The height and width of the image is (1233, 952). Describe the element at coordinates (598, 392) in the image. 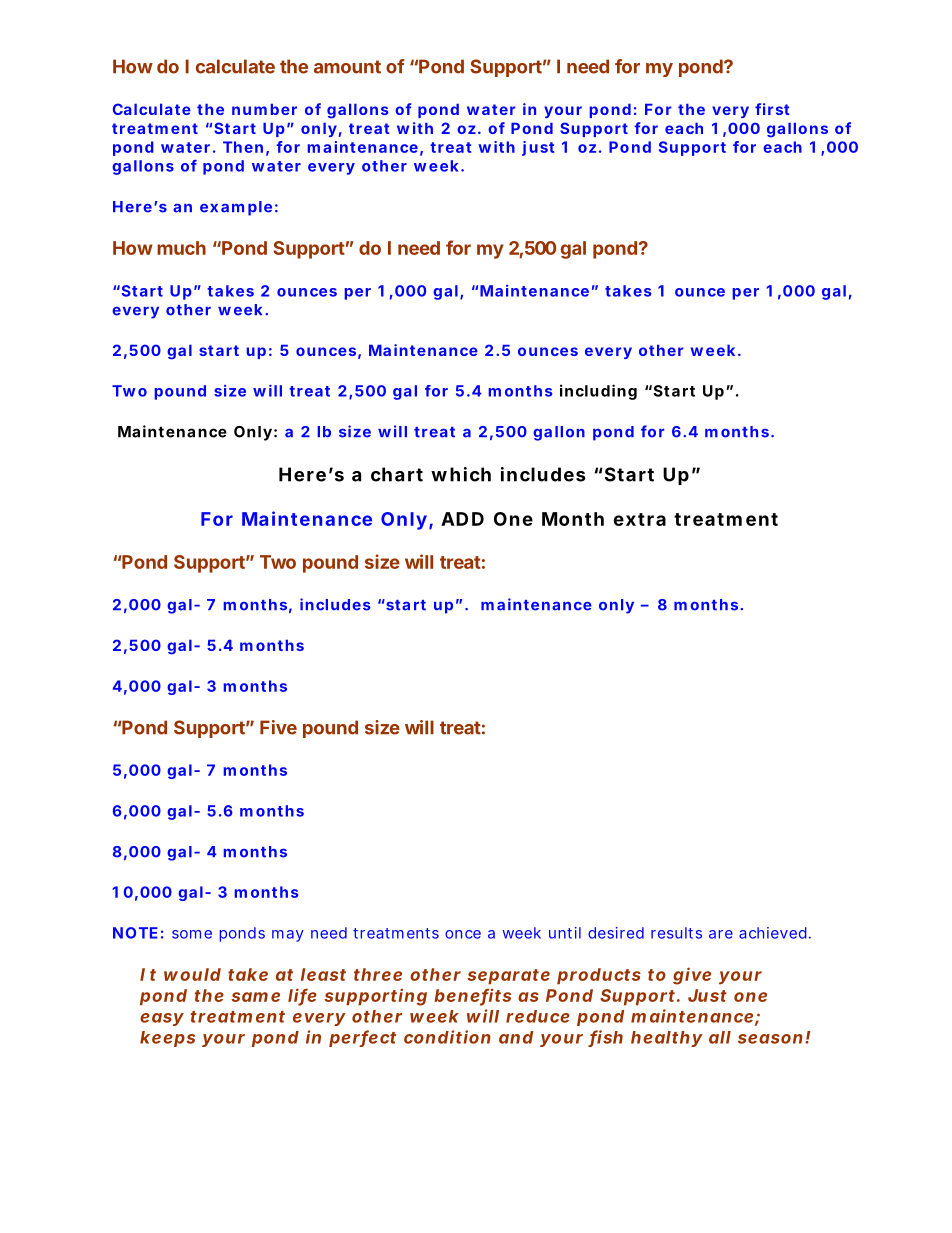

I see `including` at that location.
